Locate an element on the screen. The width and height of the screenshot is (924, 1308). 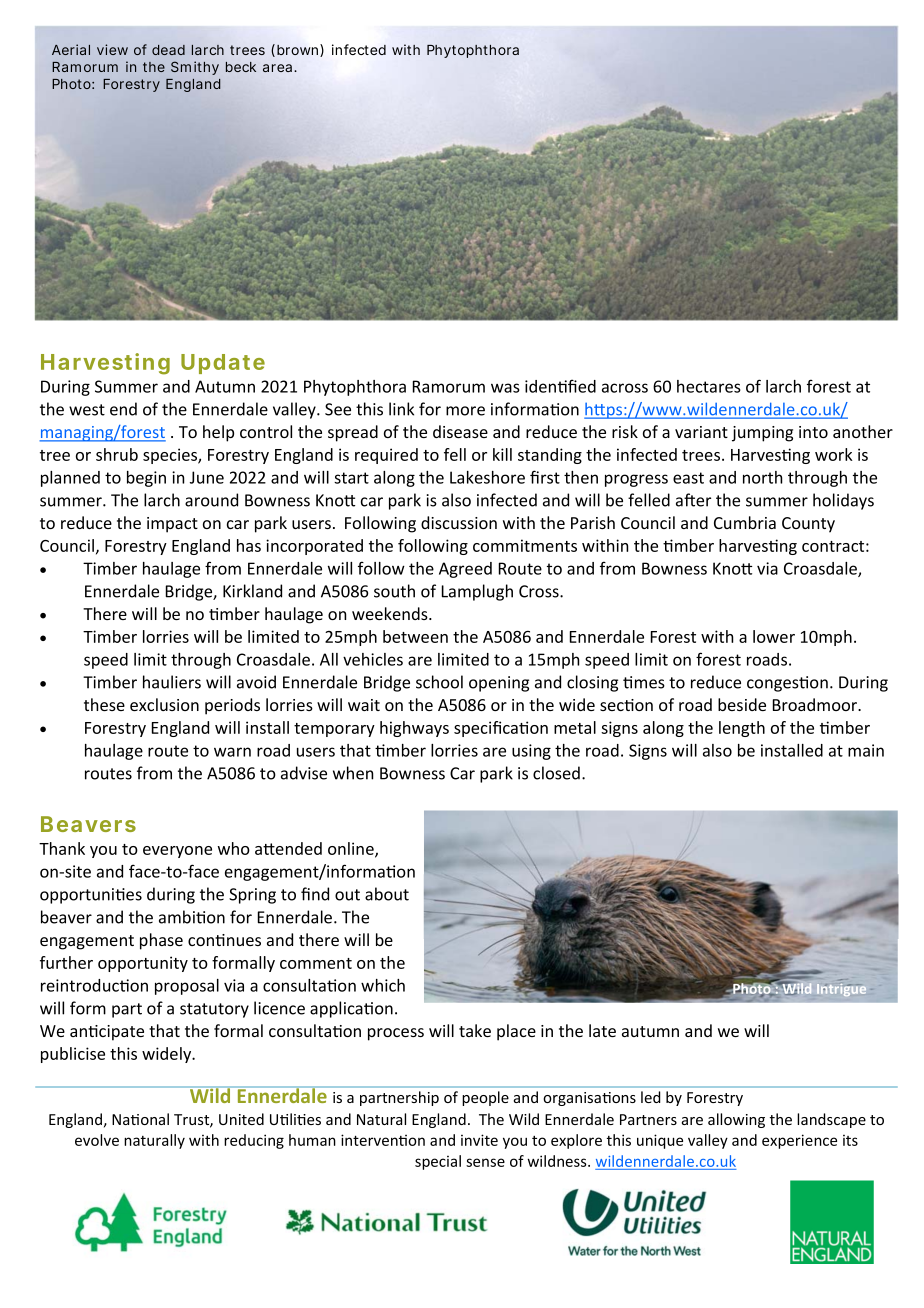
about is located at coordinates (387, 894).
